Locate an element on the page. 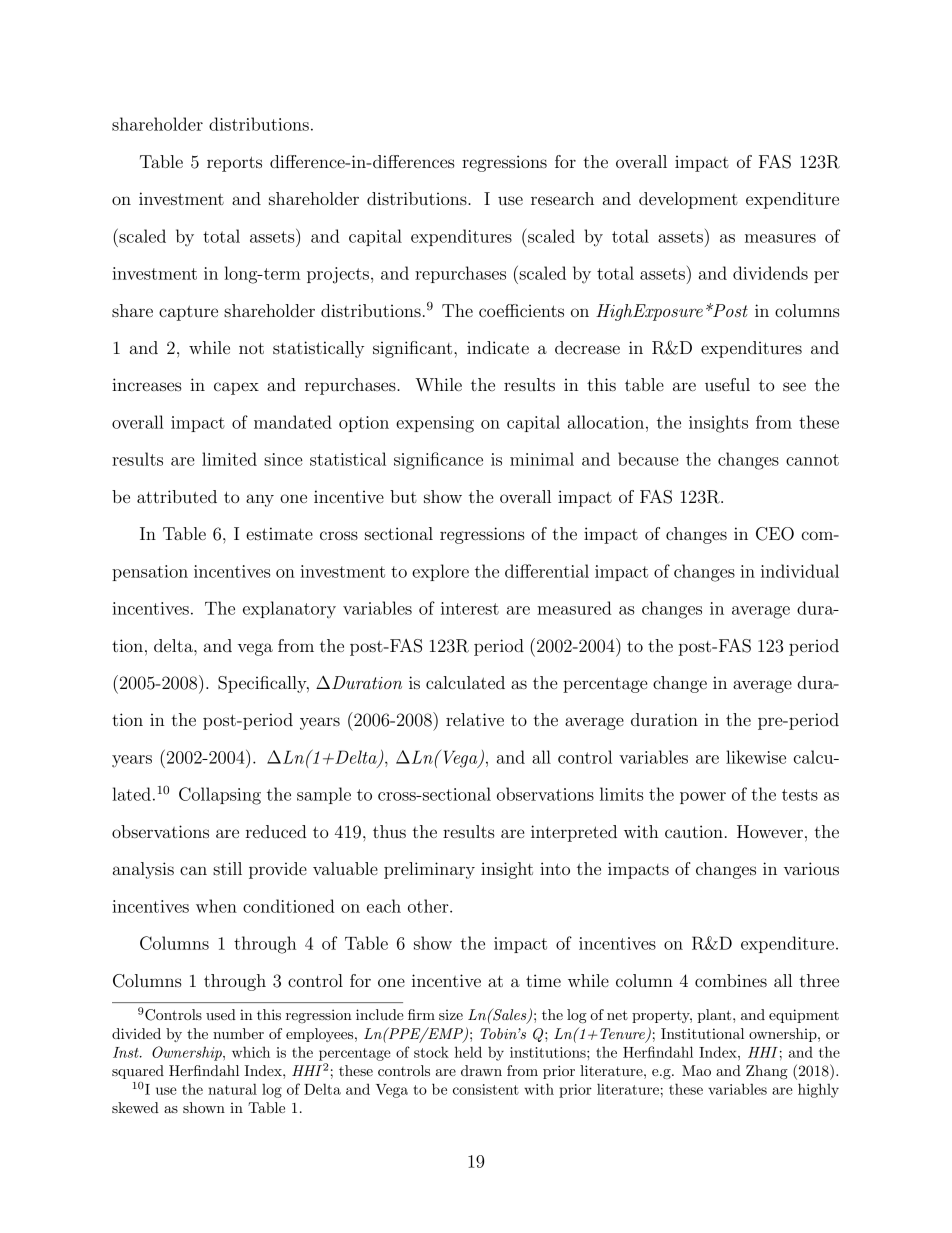 This page has width=952, height=1233. However is located at coordinates (770, 831).
